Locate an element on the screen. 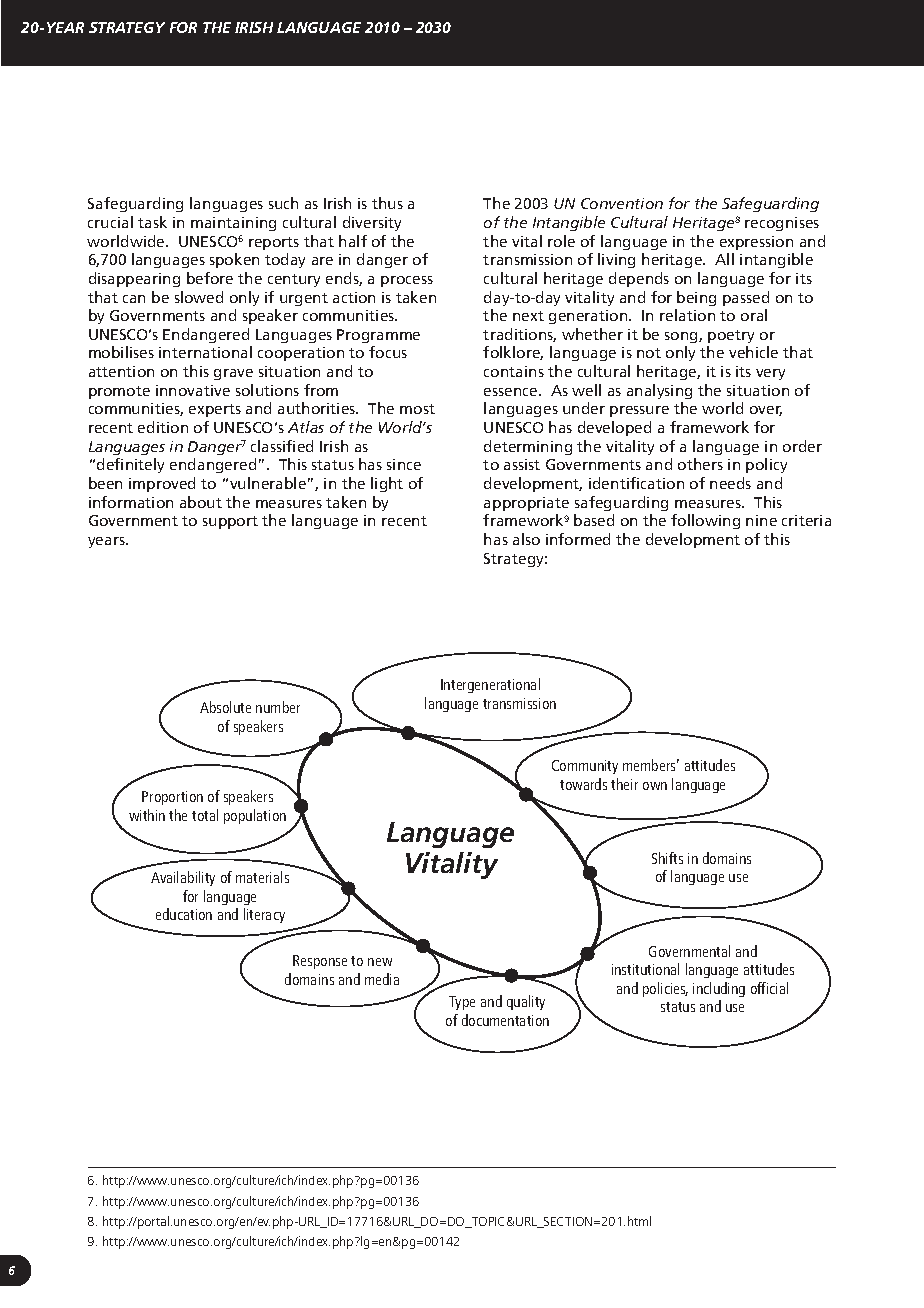  Community is located at coordinates (585, 767).
